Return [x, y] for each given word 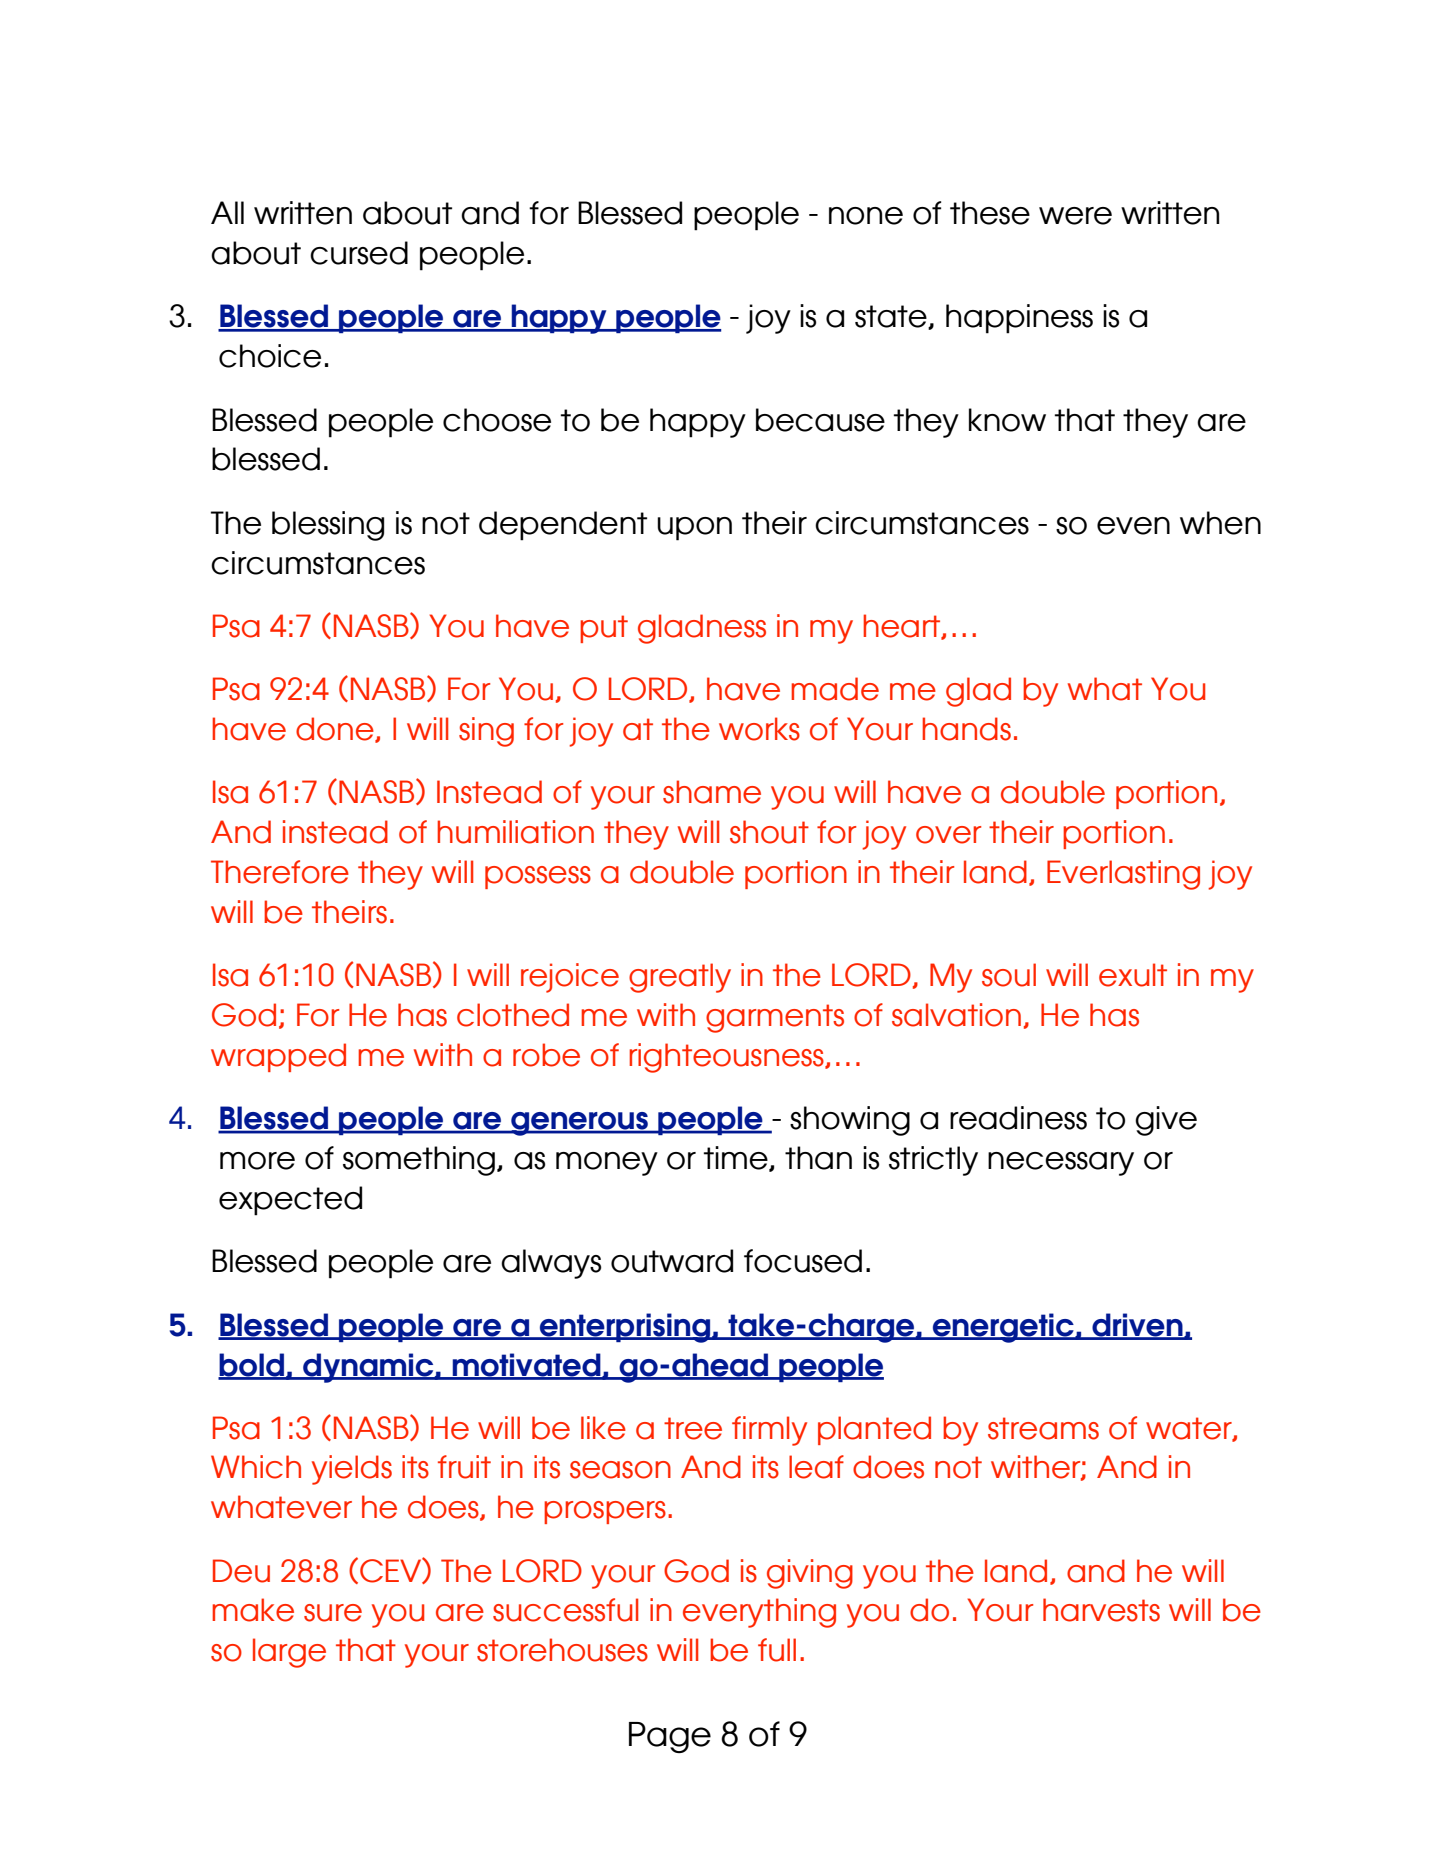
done [336, 730]
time [736, 1159]
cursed [359, 253]
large [289, 1653]
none [866, 216]
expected [290, 1201]
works [759, 729]
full [777, 1650]
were [1075, 216]
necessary [1061, 1164]
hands [966, 729]
